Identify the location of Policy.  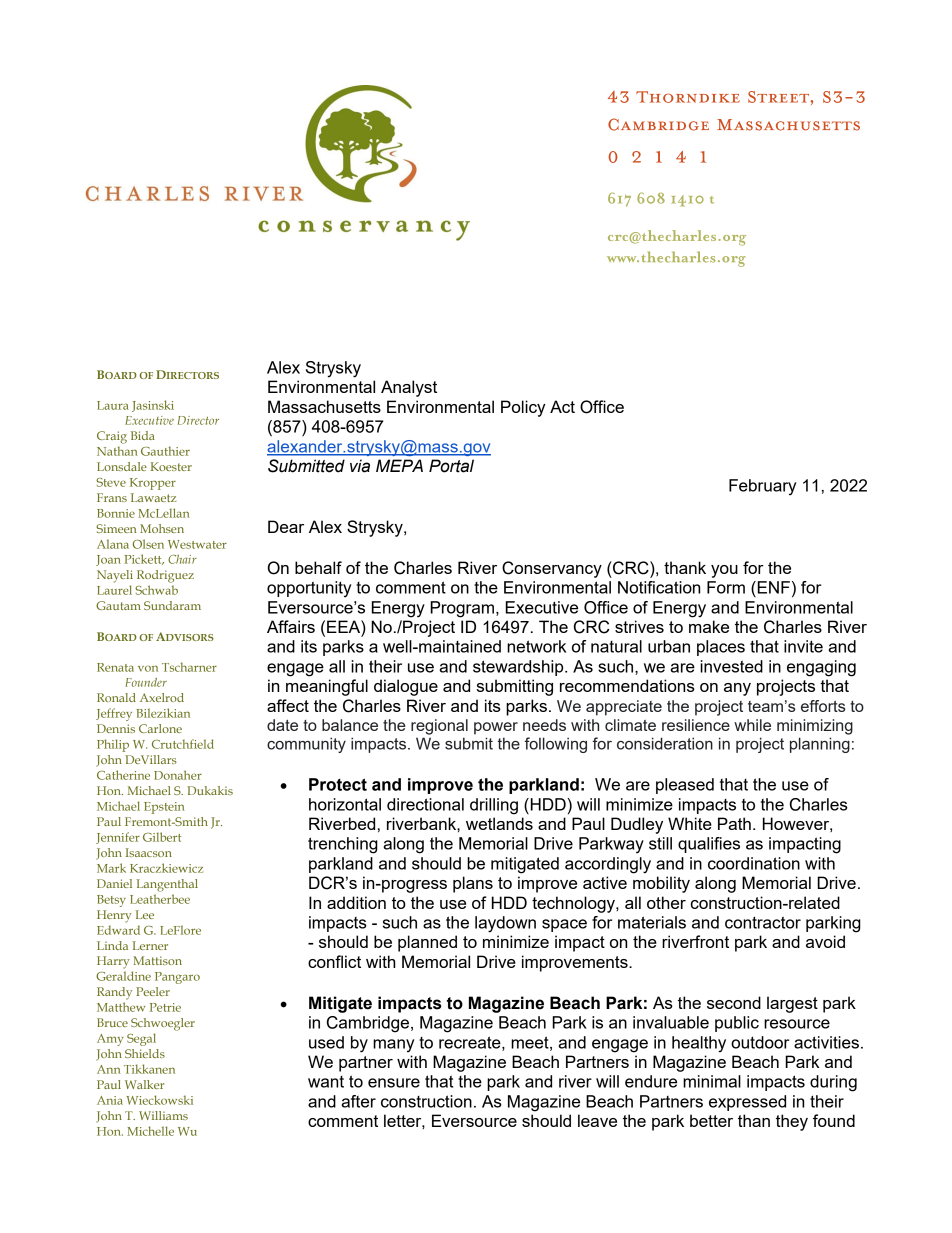
(523, 408).
